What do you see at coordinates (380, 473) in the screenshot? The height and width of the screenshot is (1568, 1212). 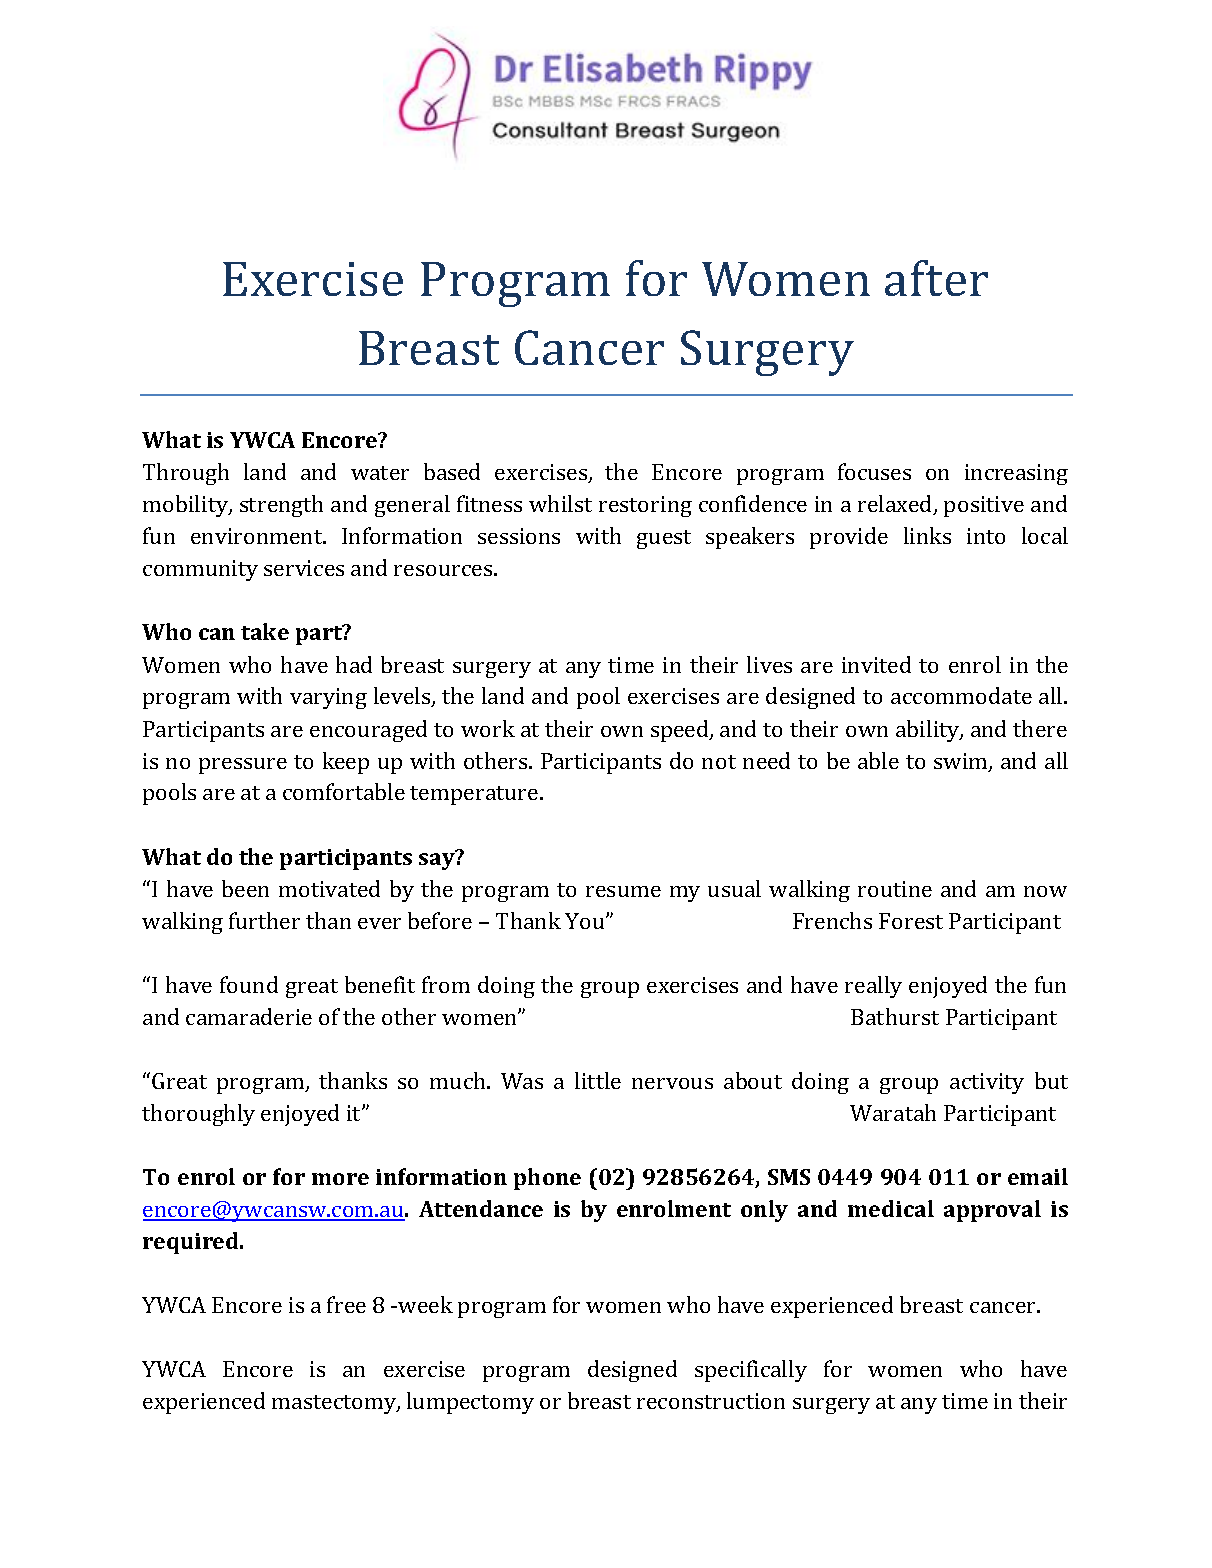 I see `water` at bounding box center [380, 473].
